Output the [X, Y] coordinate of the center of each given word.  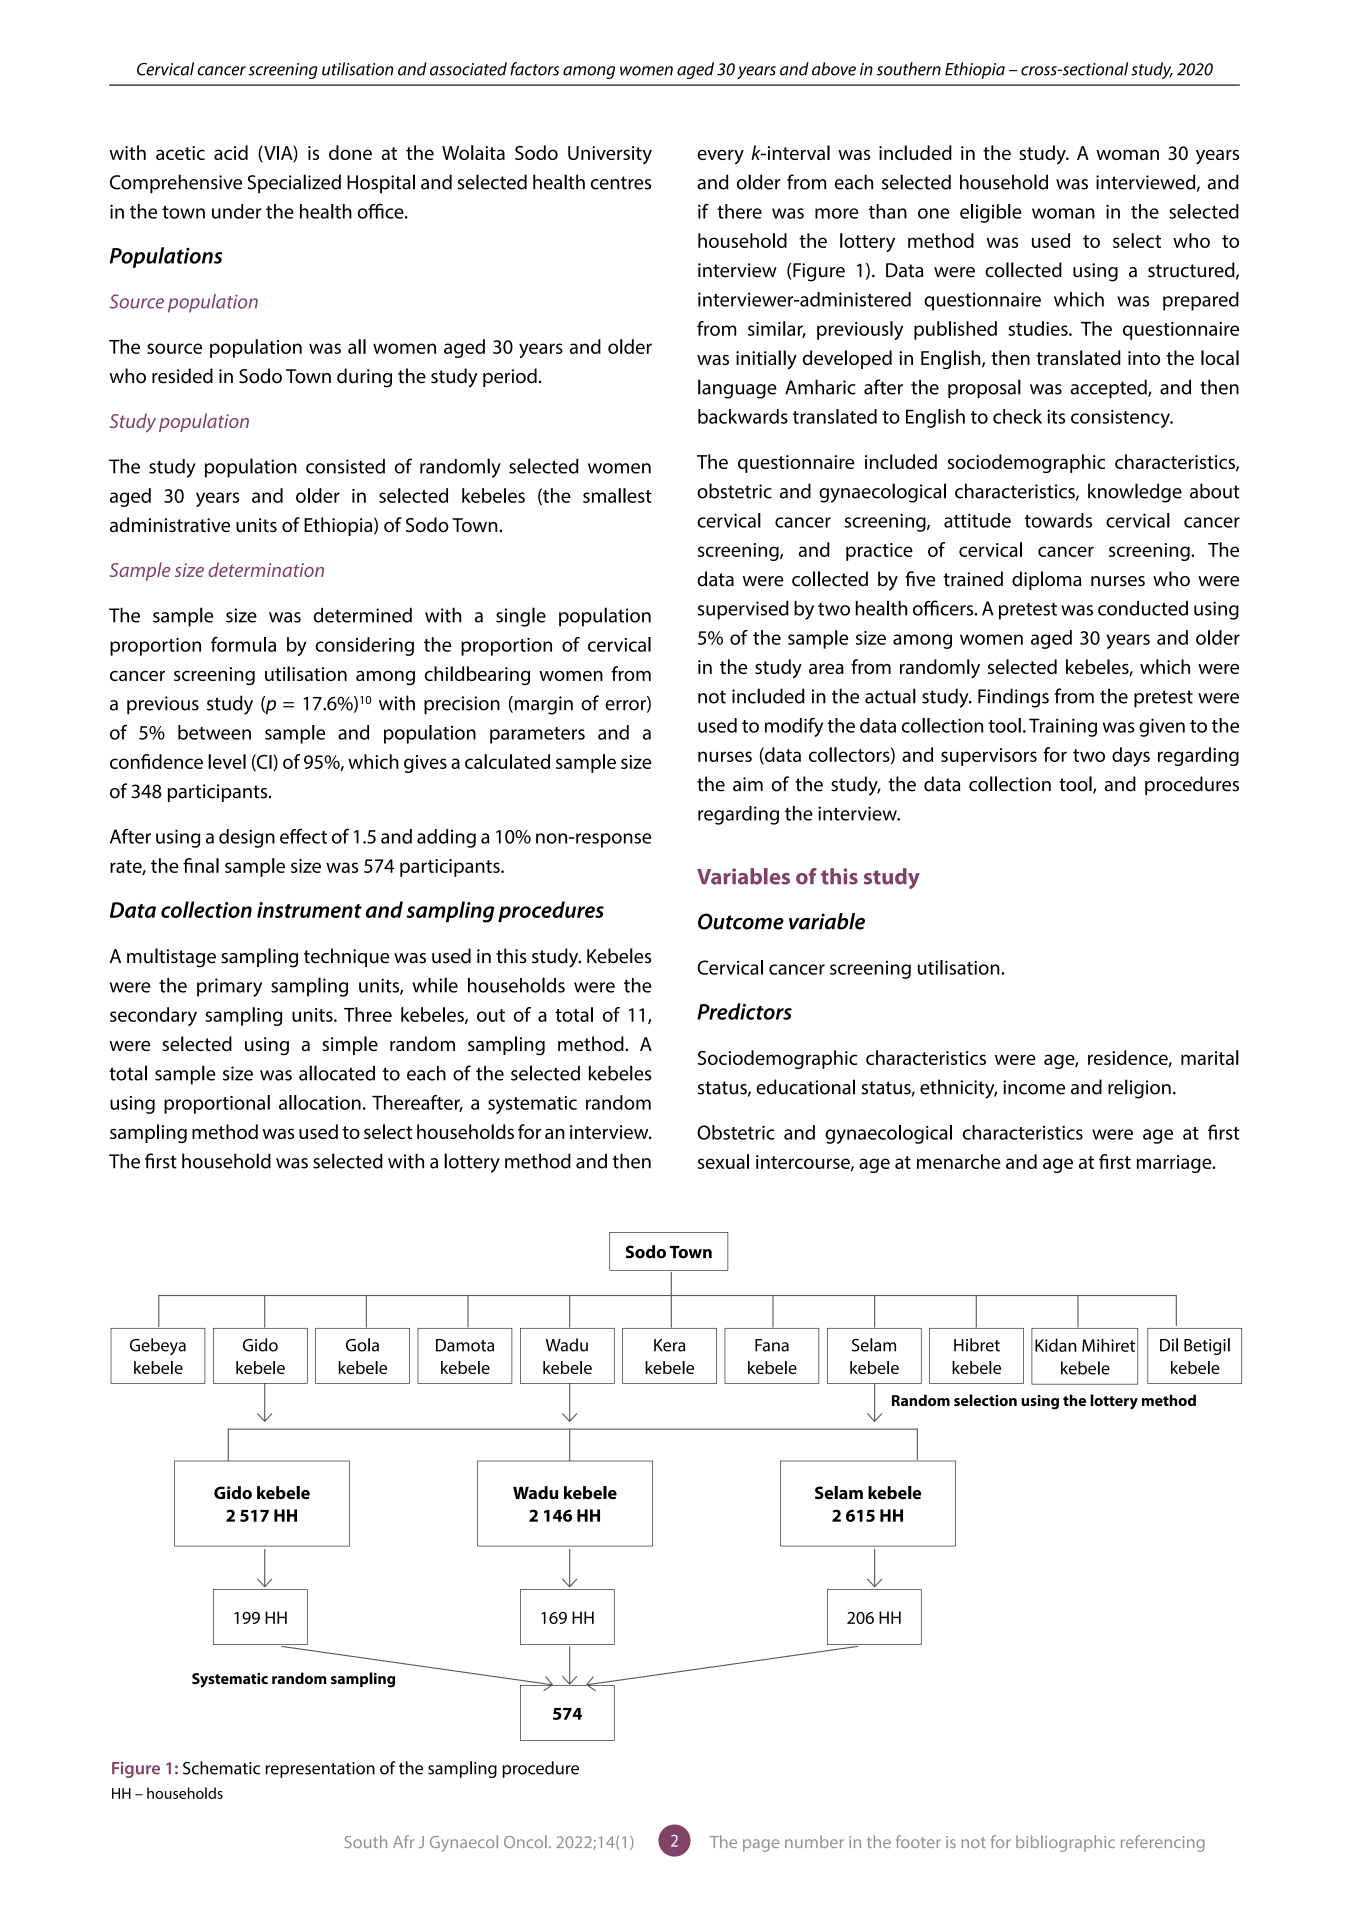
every [720, 157]
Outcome [741, 921]
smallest [617, 495]
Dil [1169, 1345]
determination [266, 569]
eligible [991, 213]
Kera [669, 1345]
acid [231, 152]
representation [320, 1770]
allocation [320, 1102]
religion [1139, 1089]
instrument [309, 910]
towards [1058, 520]
